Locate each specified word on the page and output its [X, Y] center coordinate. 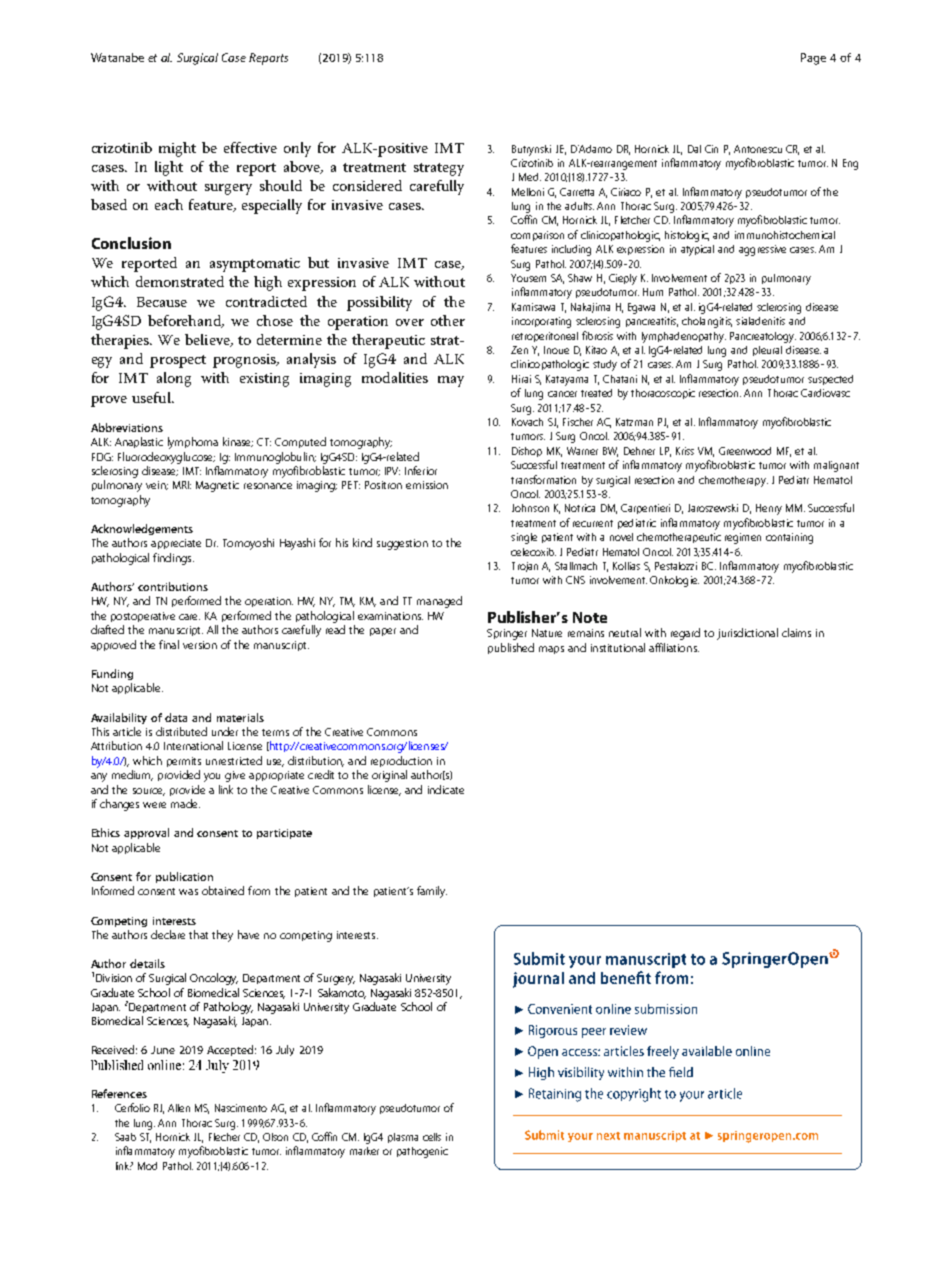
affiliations [674, 647]
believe [208, 340]
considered [367, 185]
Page [813, 59]
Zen [519, 350]
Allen [179, 1108]
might [177, 149]
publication [184, 877]
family [432, 892]
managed [439, 602]
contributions [173, 586]
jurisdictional [747, 634]
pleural [767, 351]
